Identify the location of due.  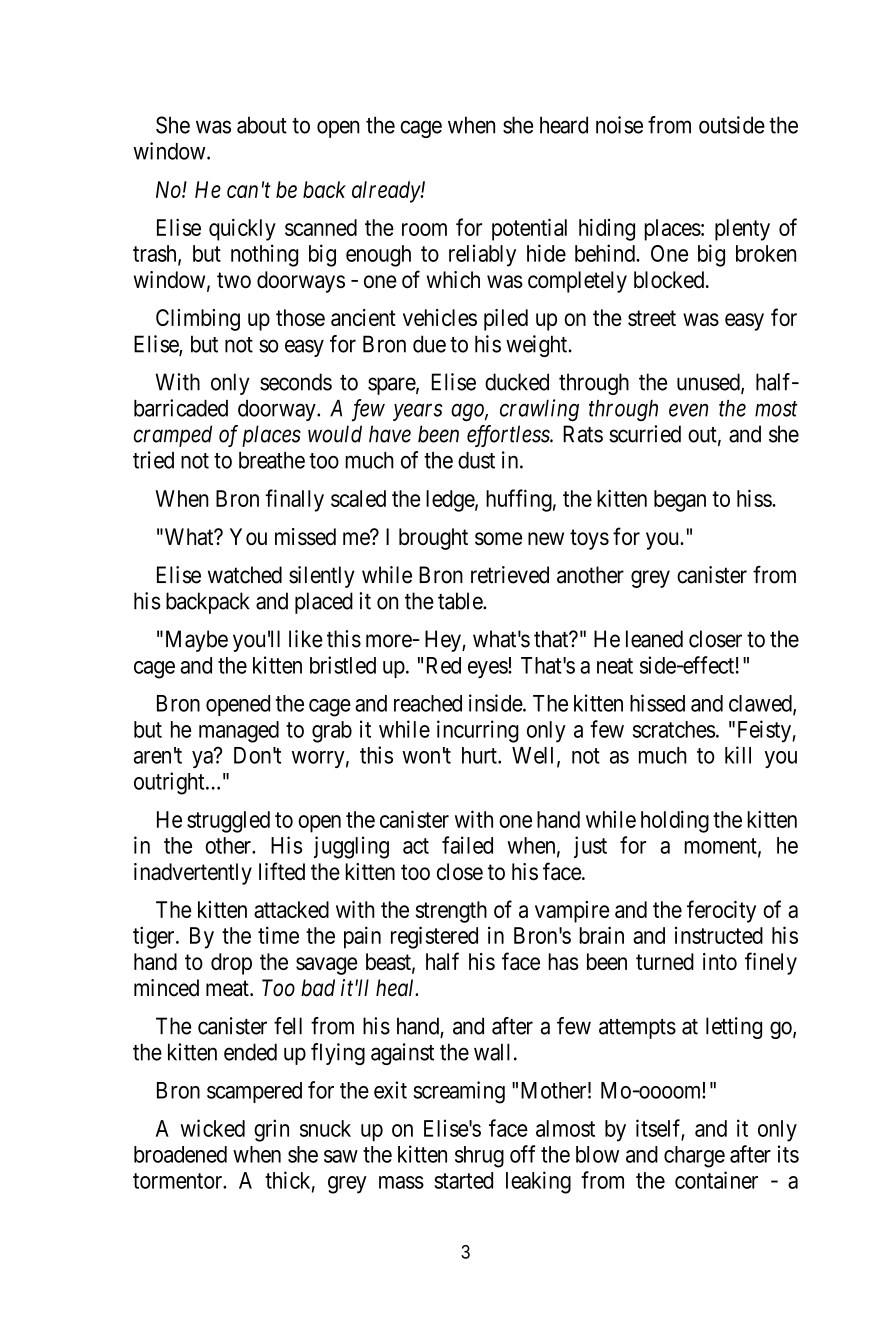
(429, 344).
